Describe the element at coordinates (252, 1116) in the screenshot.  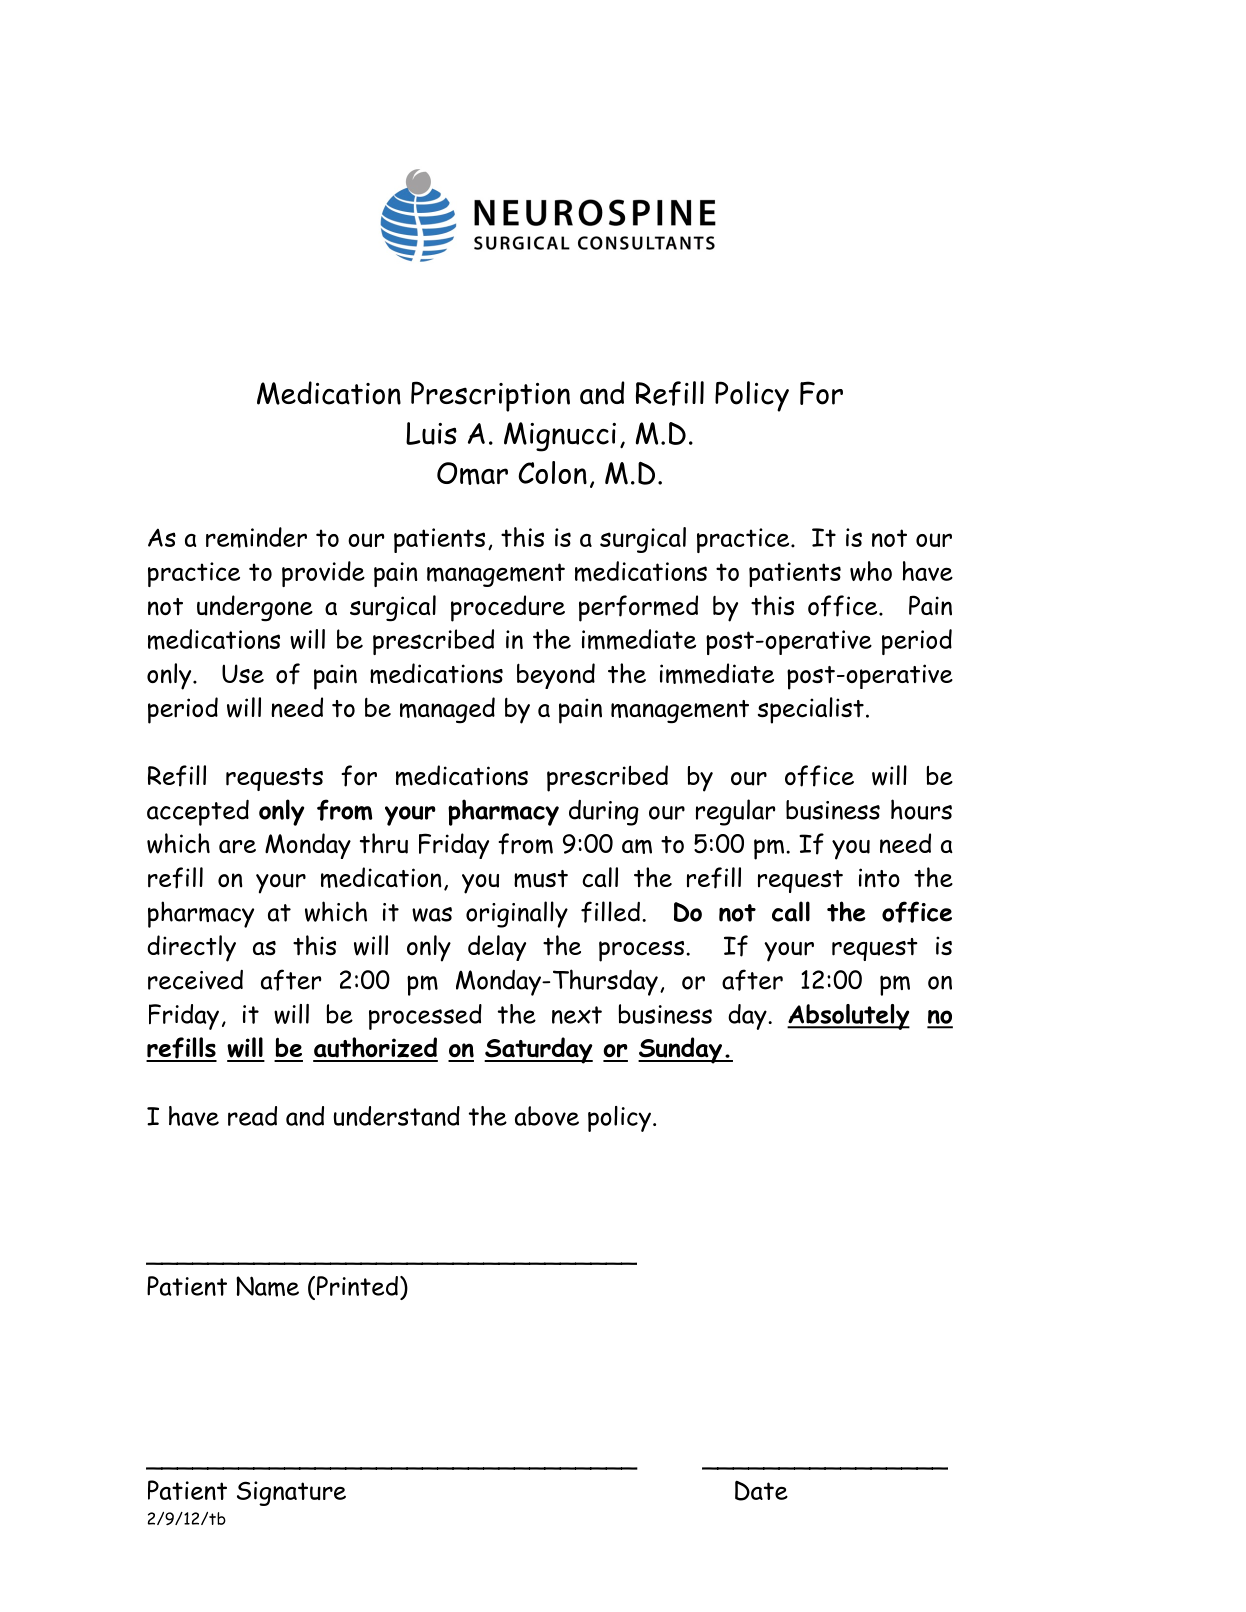
I see `read` at that location.
